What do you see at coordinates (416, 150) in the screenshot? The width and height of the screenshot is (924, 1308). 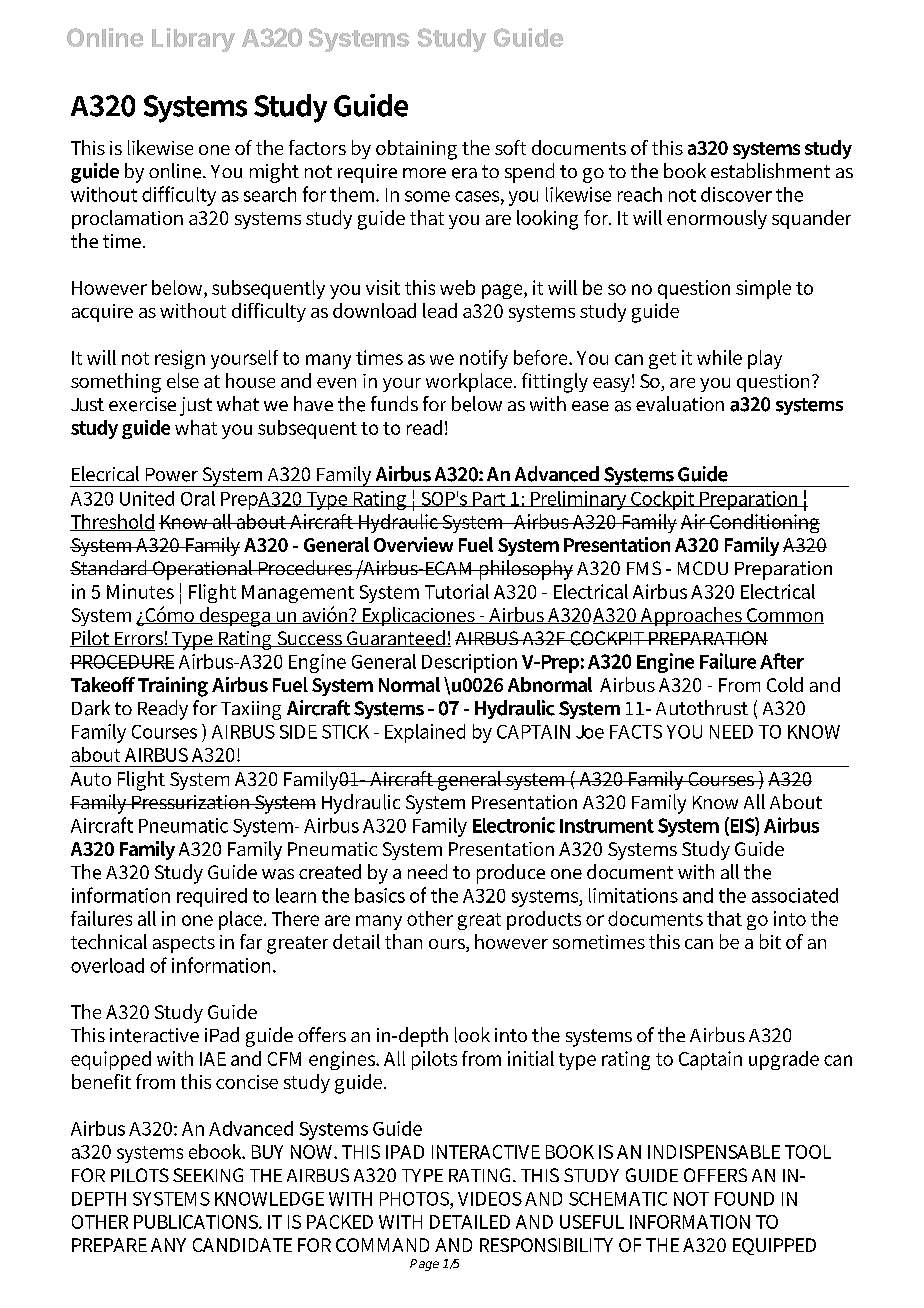 I see `obtaining` at bounding box center [416, 150].
